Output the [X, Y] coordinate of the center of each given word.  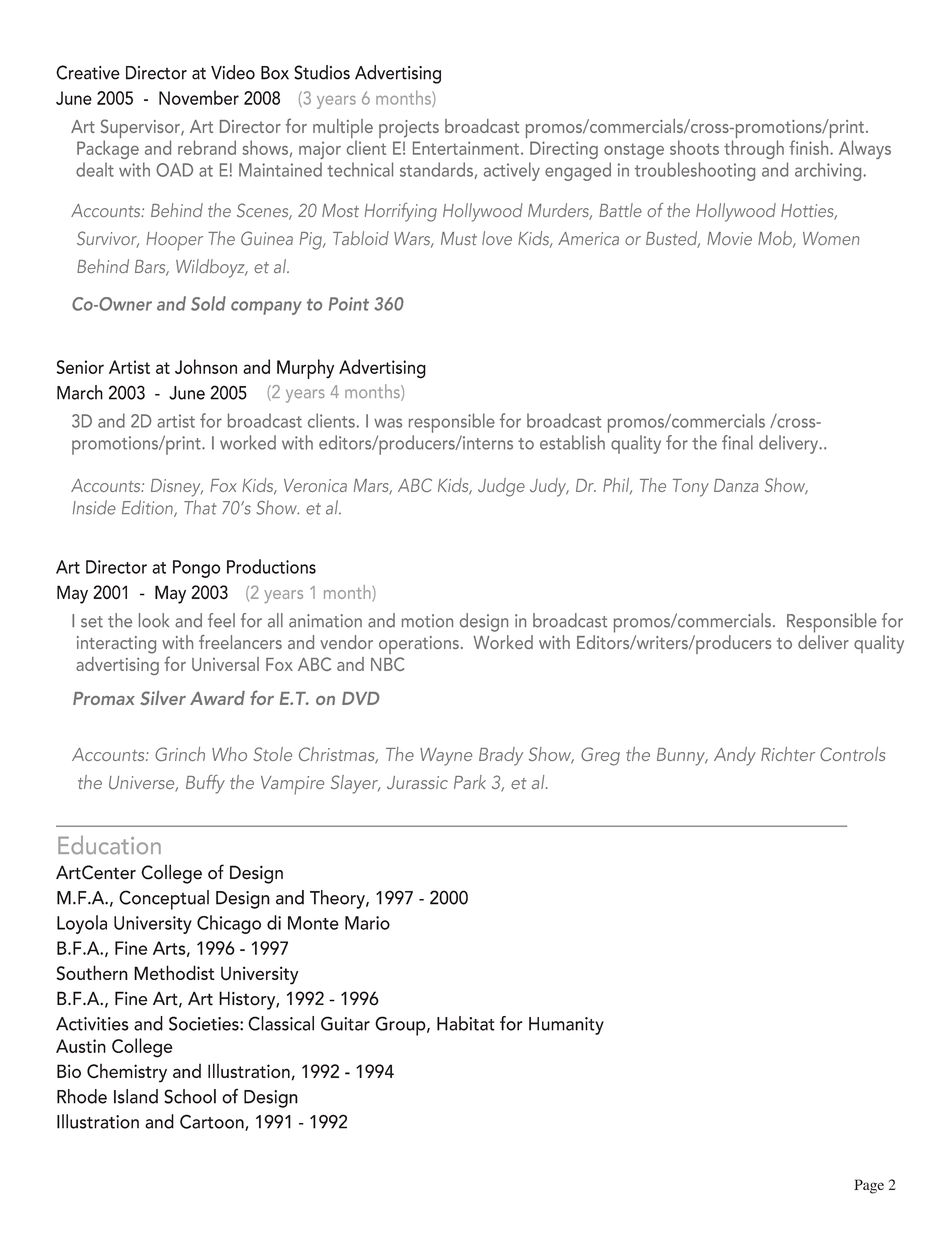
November [199, 97]
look [154, 620]
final [737, 442]
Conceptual [164, 900]
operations [419, 645]
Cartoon [213, 1122]
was [388, 423]
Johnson [206, 366]
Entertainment [466, 148]
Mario [367, 923]
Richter [788, 754]
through [754, 149]
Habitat [466, 1023]
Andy [735, 756]
